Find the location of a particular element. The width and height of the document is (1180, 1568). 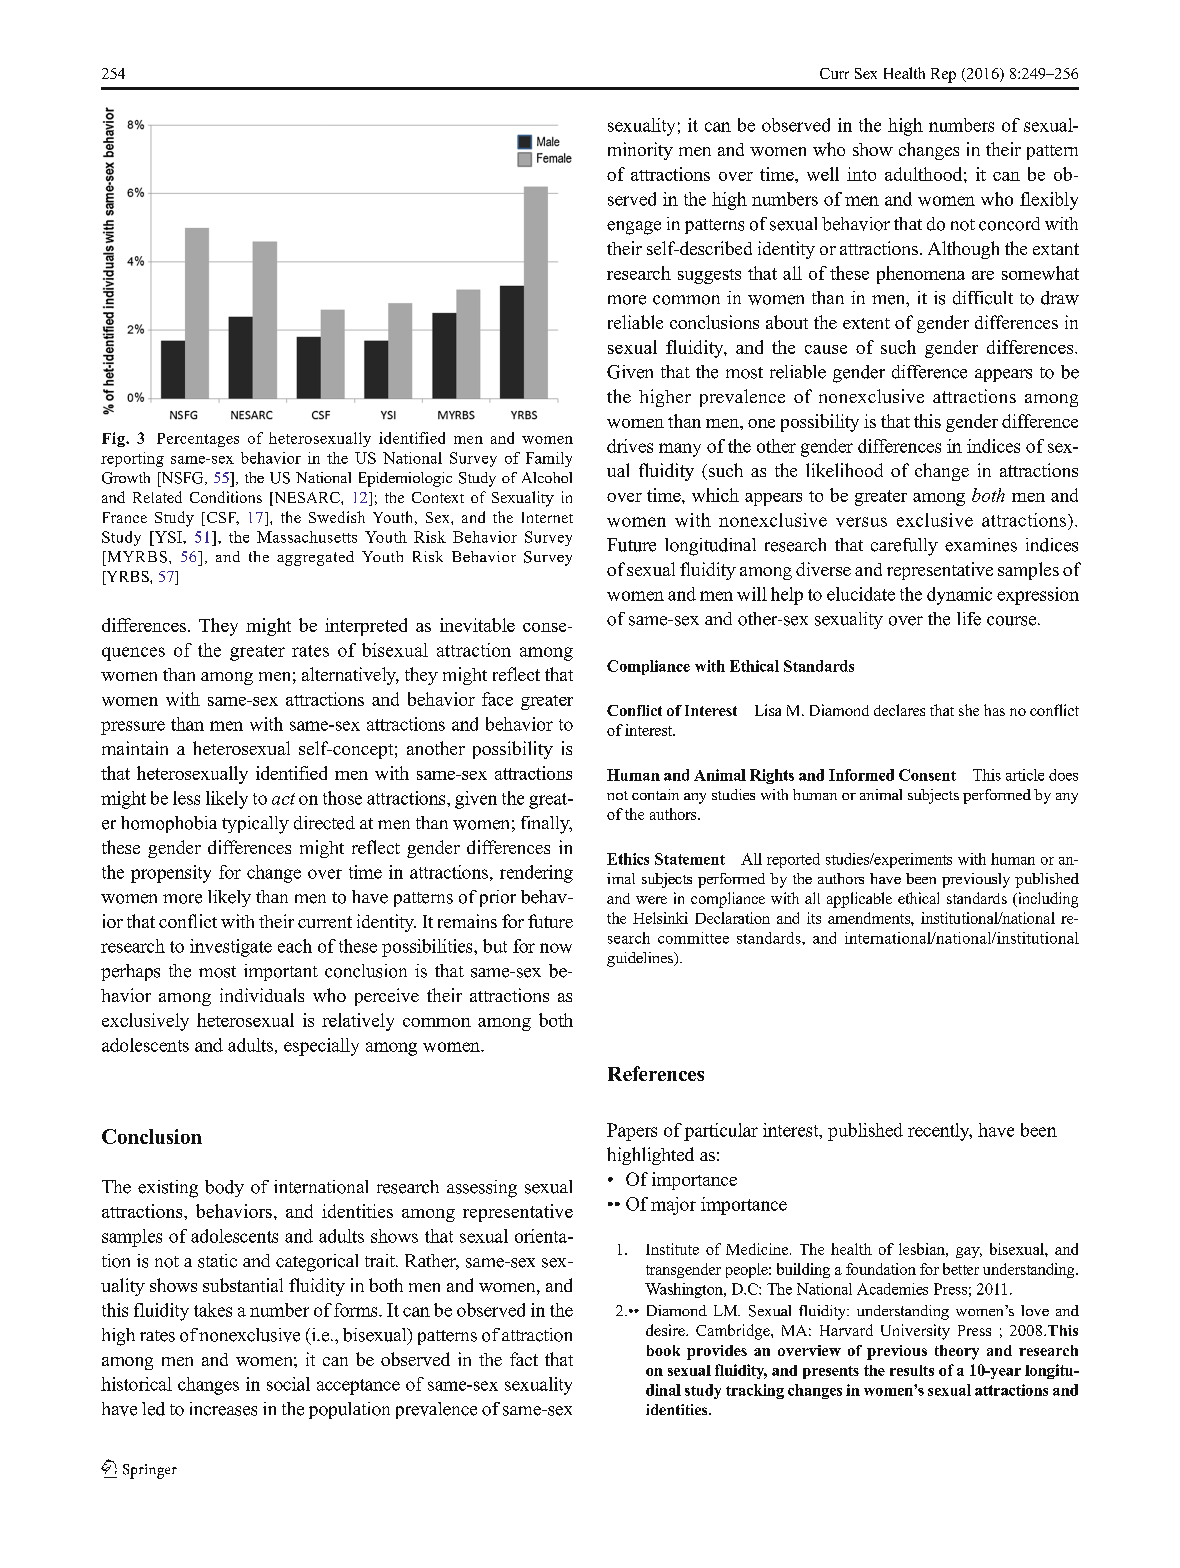

engage is located at coordinates (634, 228).
